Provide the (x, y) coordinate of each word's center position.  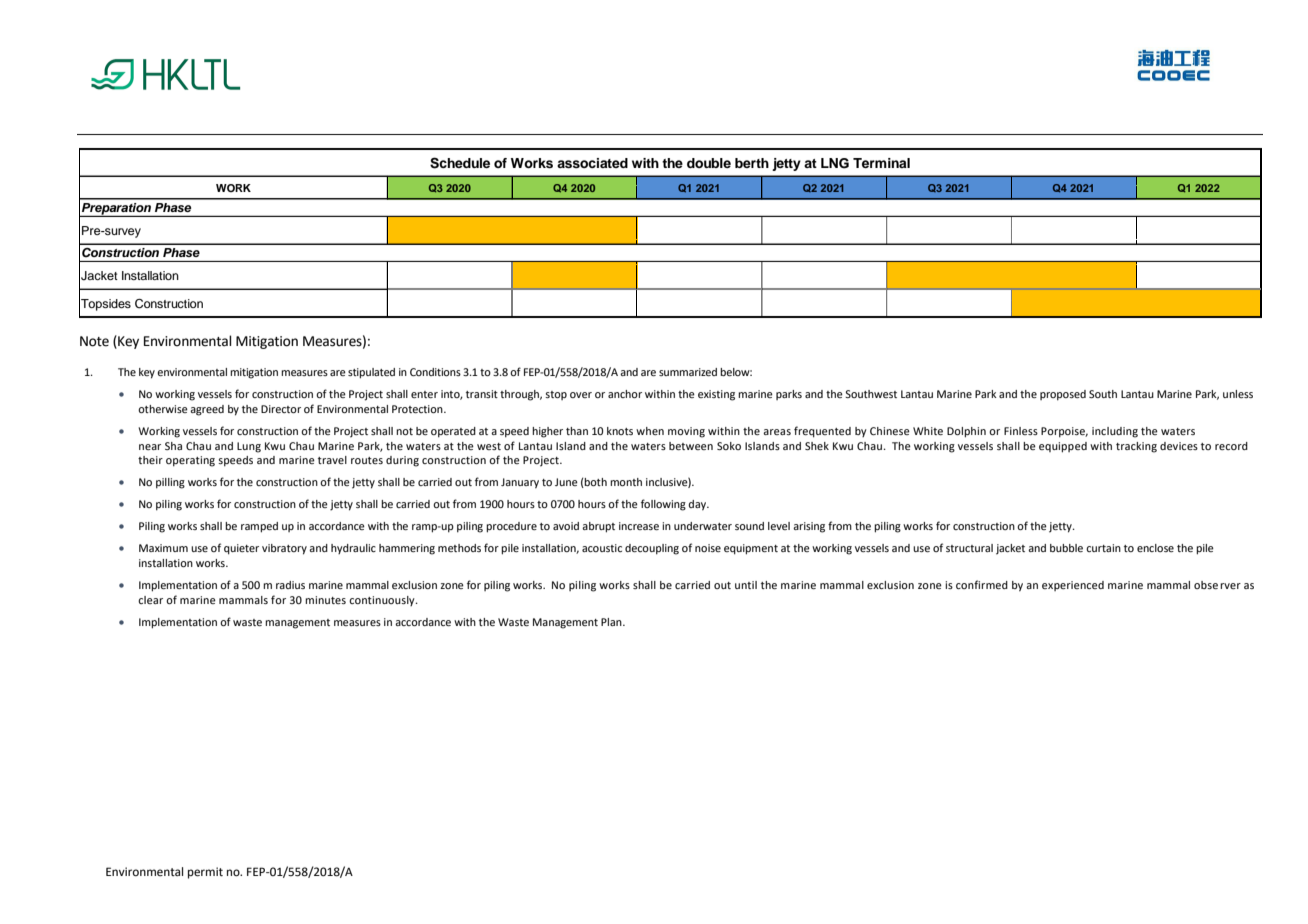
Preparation (116, 210)
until (746, 585)
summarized (688, 372)
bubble (1066, 548)
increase (639, 526)
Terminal (881, 163)
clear (150, 600)
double (709, 163)
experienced (1073, 586)
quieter (241, 549)
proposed (1063, 395)
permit (205, 873)
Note (94, 341)
